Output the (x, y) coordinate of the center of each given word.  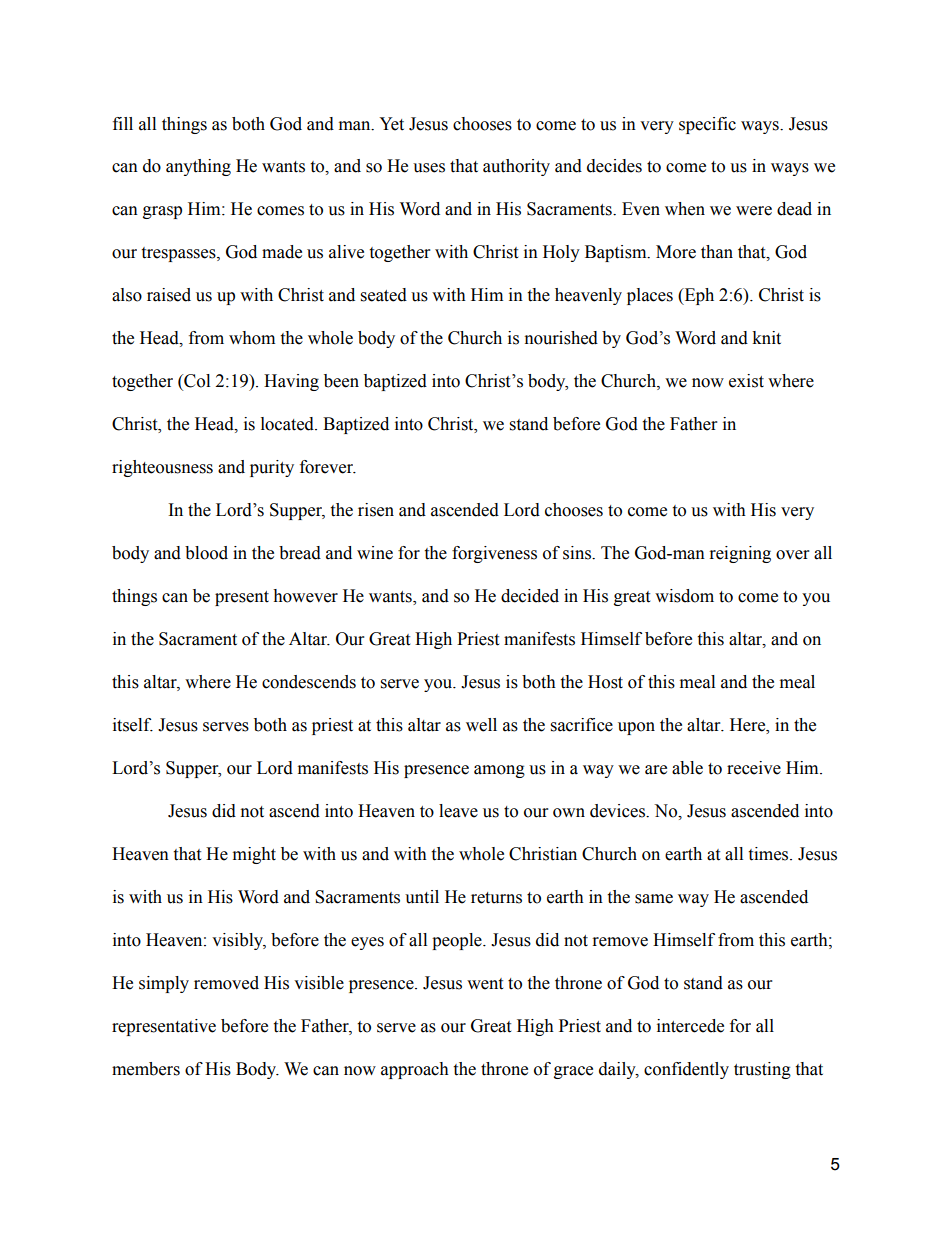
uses (429, 168)
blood (206, 553)
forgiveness (494, 554)
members (146, 1069)
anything (198, 167)
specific (707, 125)
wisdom (684, 596)
